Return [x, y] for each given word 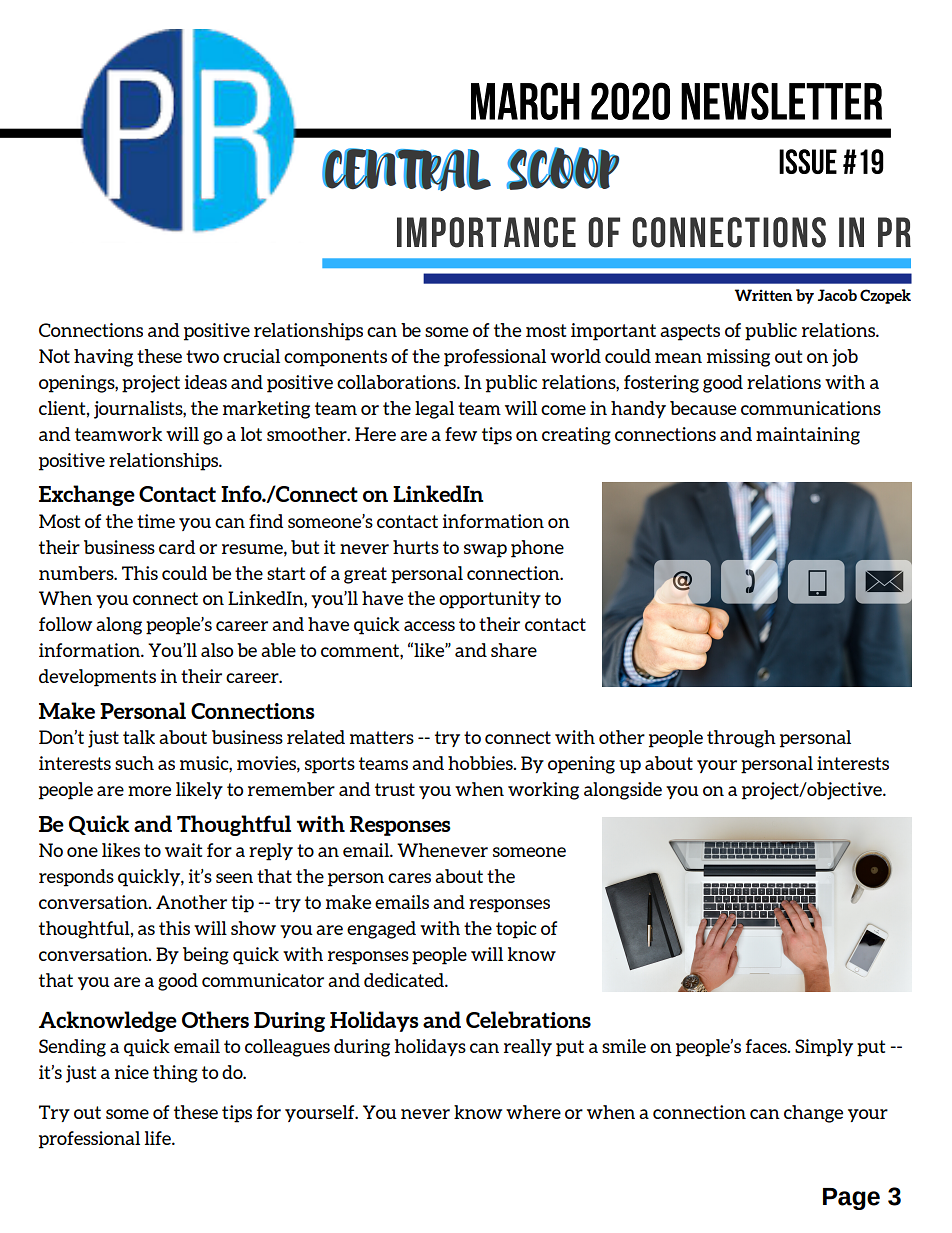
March [525, 101]
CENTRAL [406, 169]
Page [851, 1199]
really [528, 1047]
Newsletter [781, 101]
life [159, 1138]
